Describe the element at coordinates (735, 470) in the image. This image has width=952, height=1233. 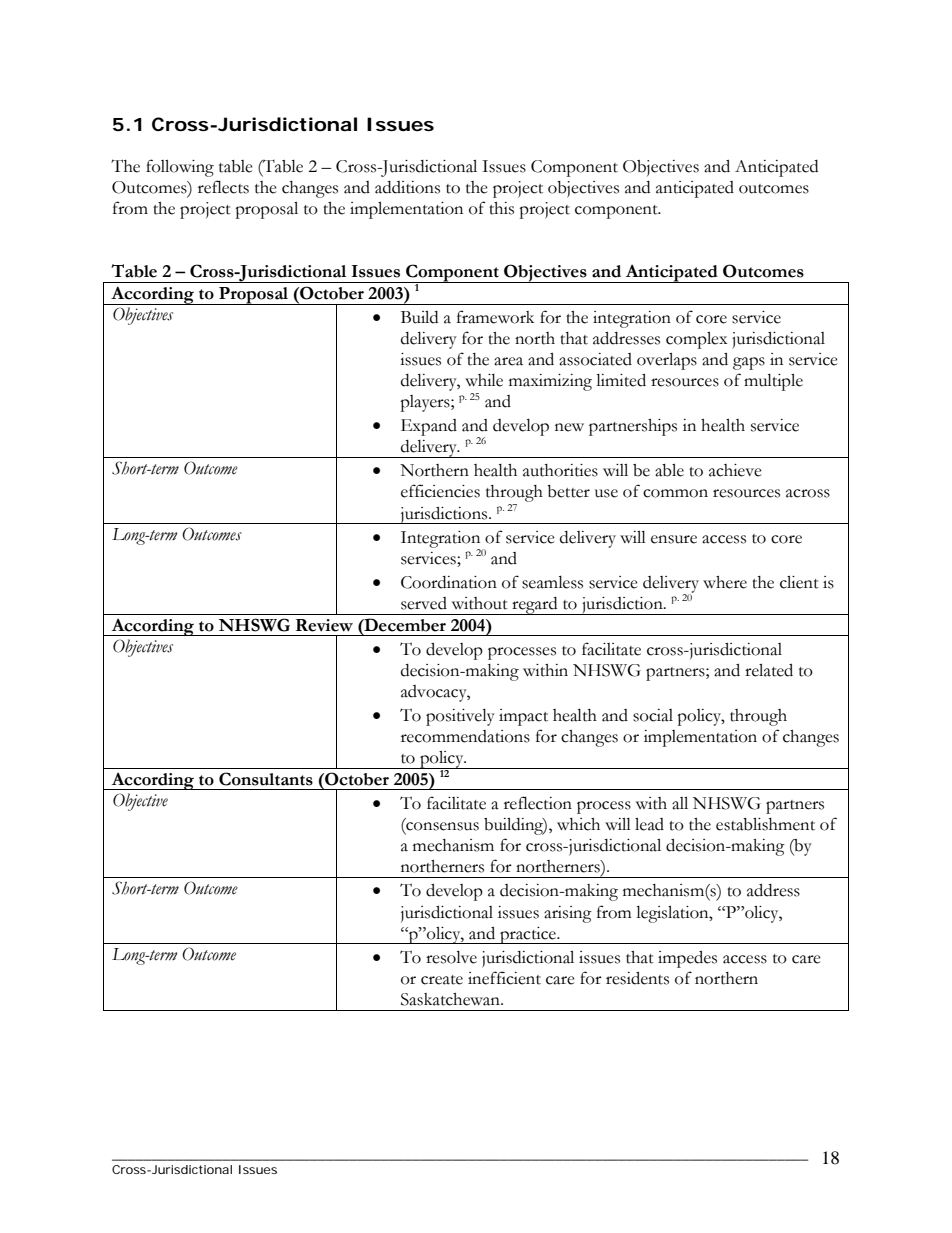
I see `achieve` at that location.
